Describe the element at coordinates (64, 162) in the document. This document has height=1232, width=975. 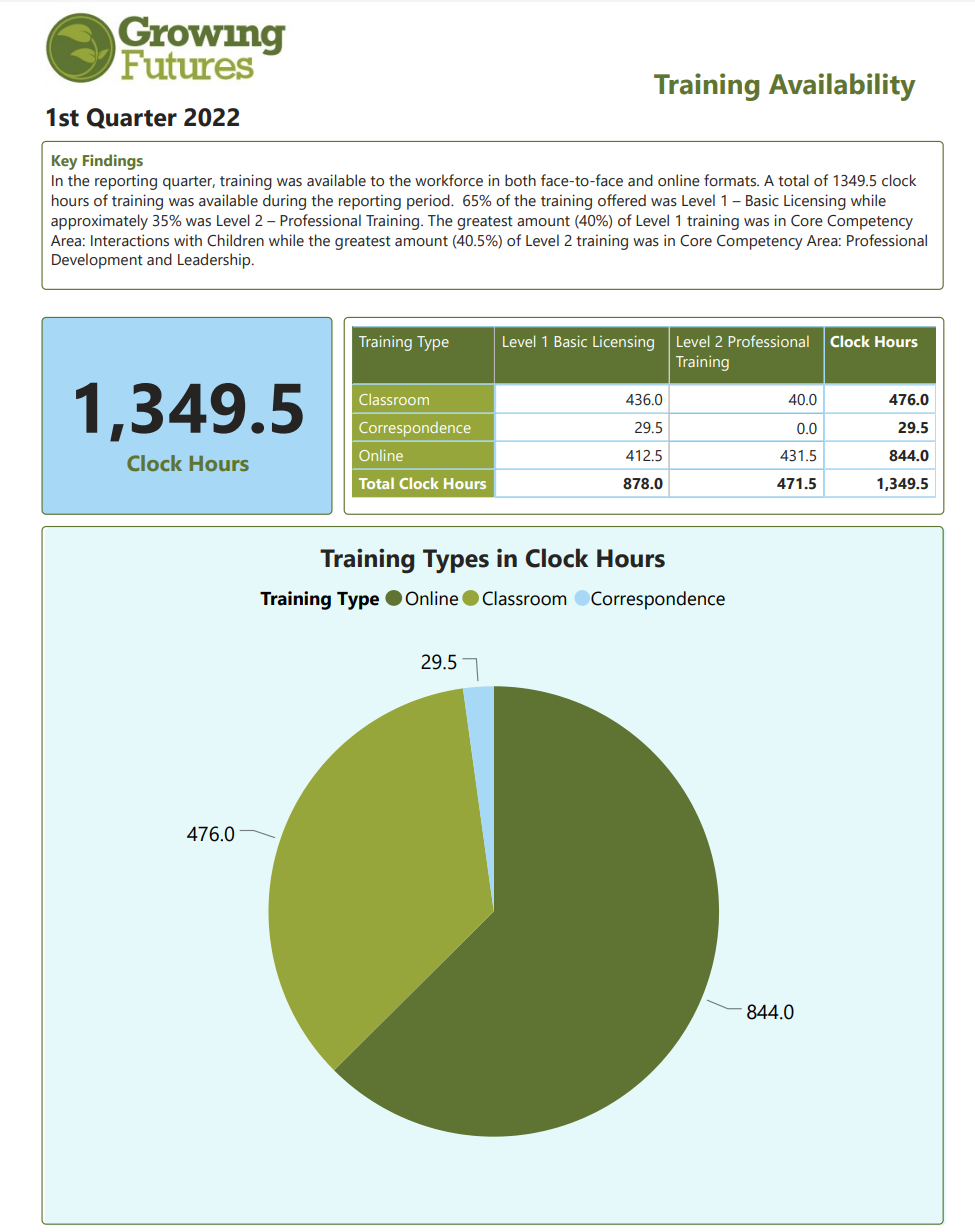
I see `Key` at that location.
